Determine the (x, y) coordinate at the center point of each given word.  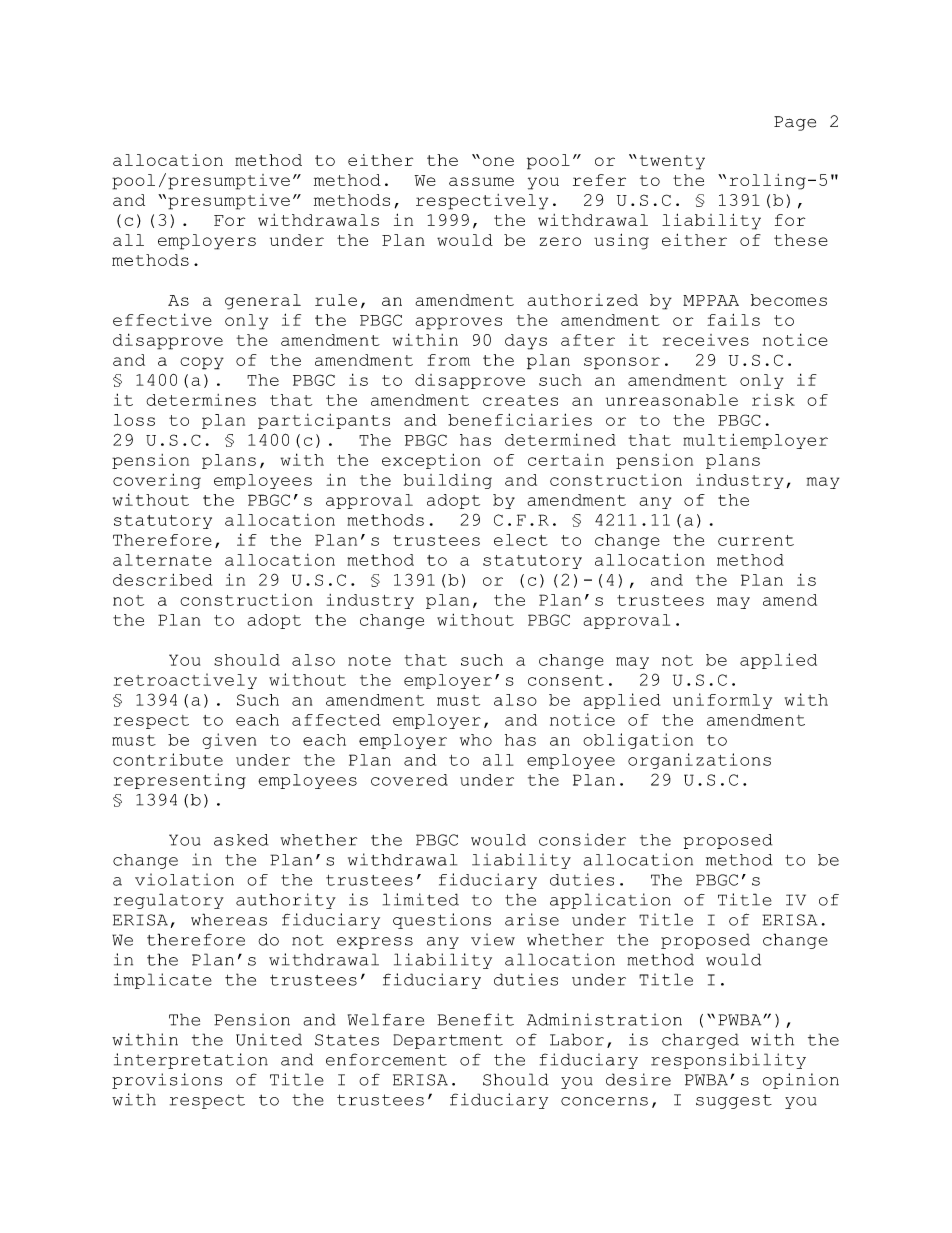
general (263, 302)
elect (521, 540)
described (162, 579)
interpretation (191, 1061)
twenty (672, 162)
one (498, 161)
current (756, 540)
